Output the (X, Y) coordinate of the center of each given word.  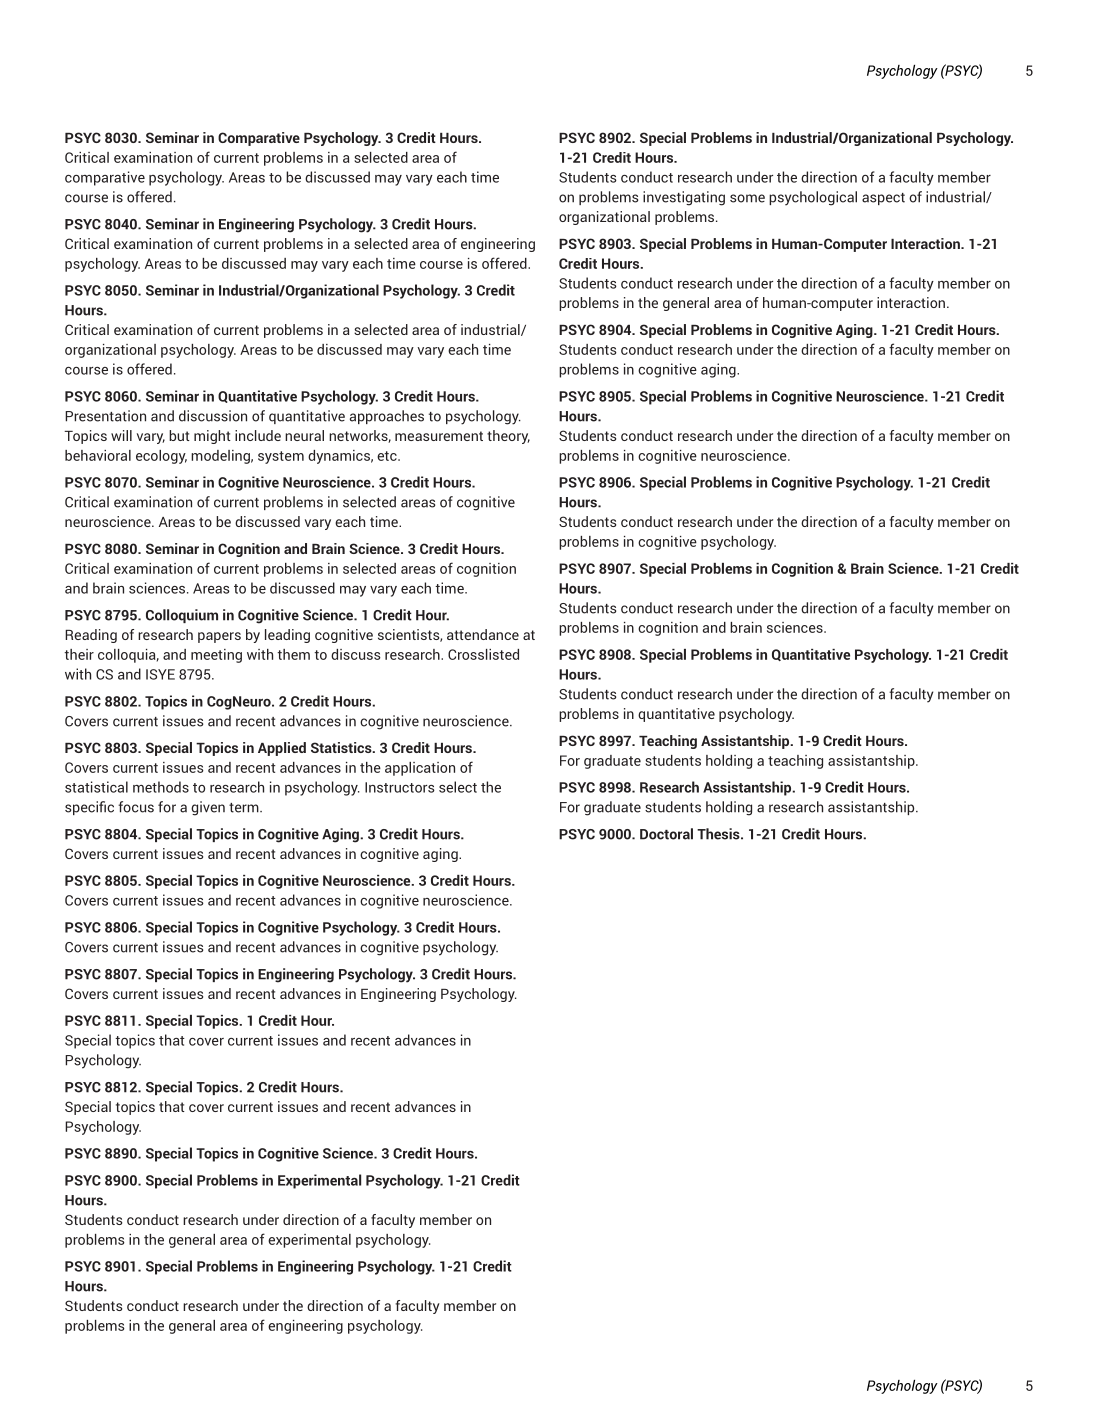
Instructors (400, 787)
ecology (161, 457)
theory (508, 437)
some (747, 198)
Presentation (105, 416)
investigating (684, 198)
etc (388, 456)
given (208, 808)
